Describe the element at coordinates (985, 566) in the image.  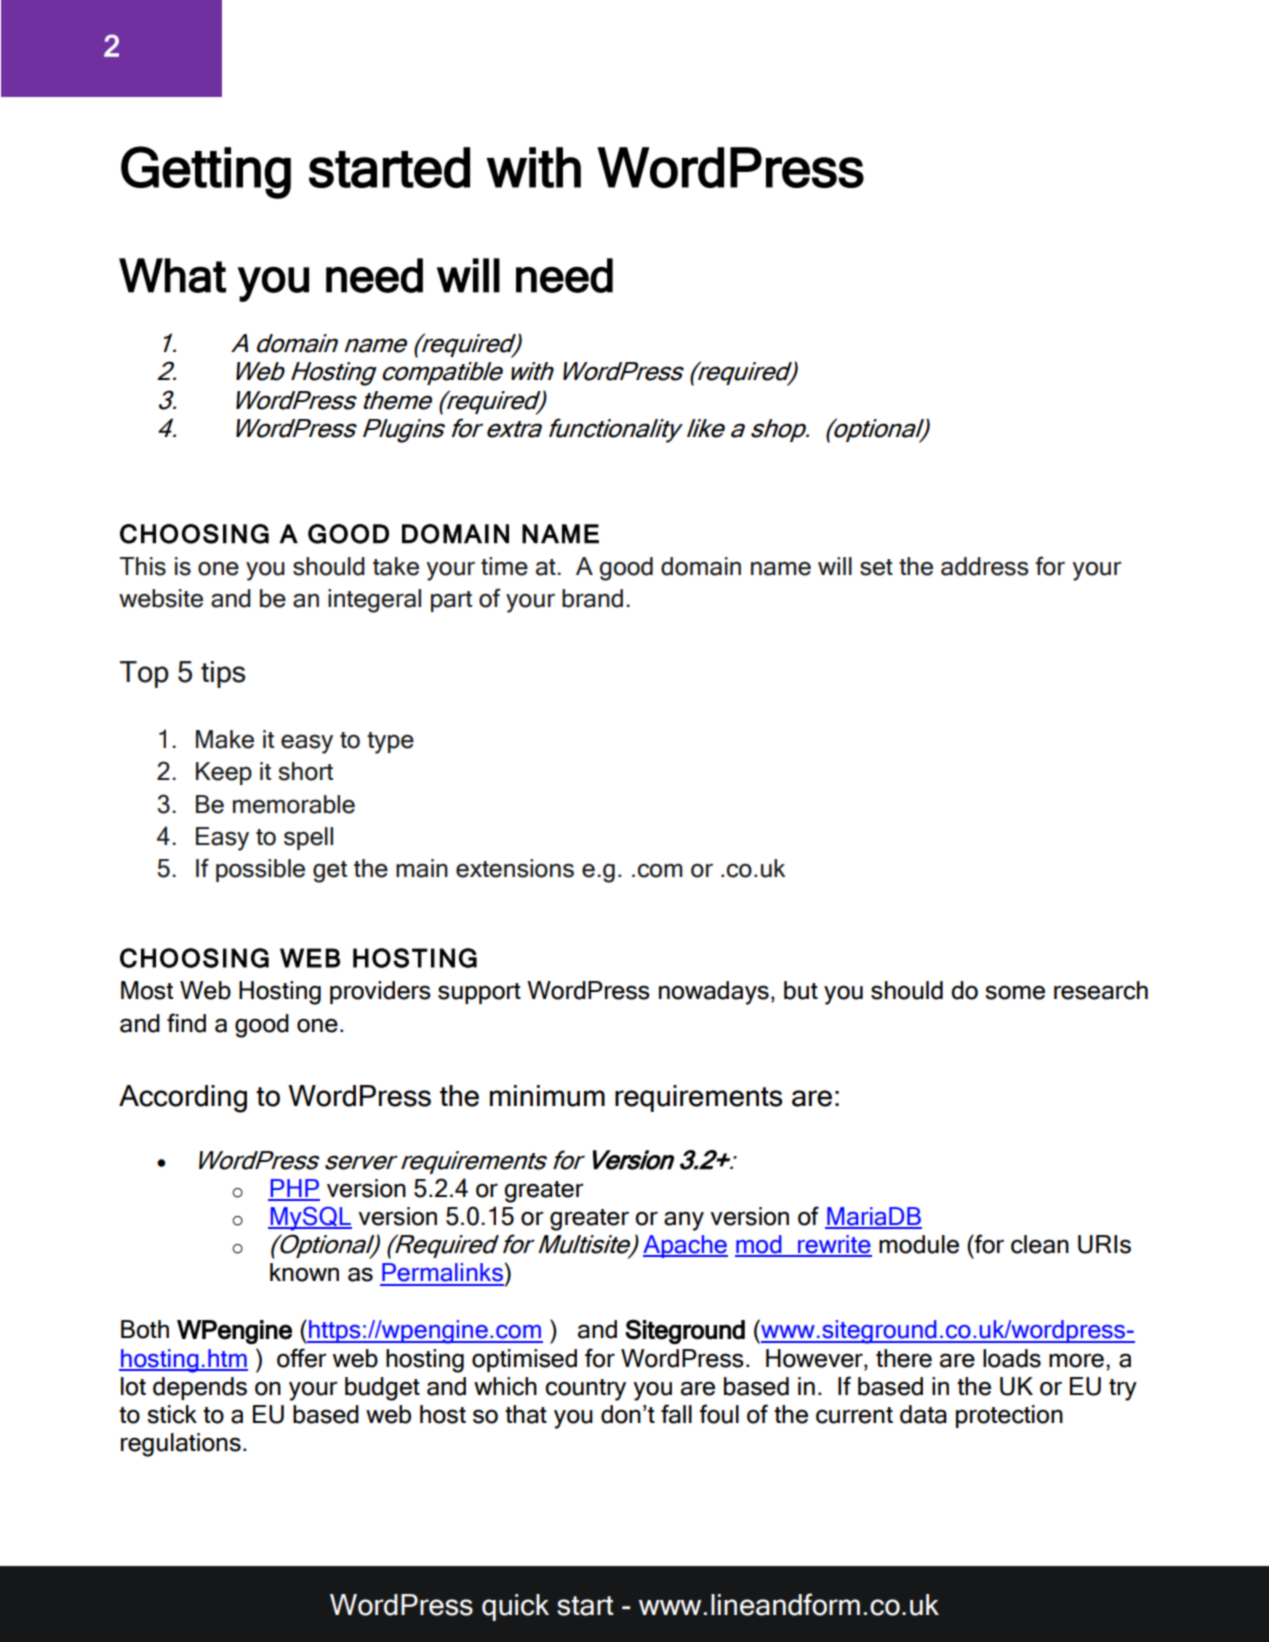
I see `address` at that location.
